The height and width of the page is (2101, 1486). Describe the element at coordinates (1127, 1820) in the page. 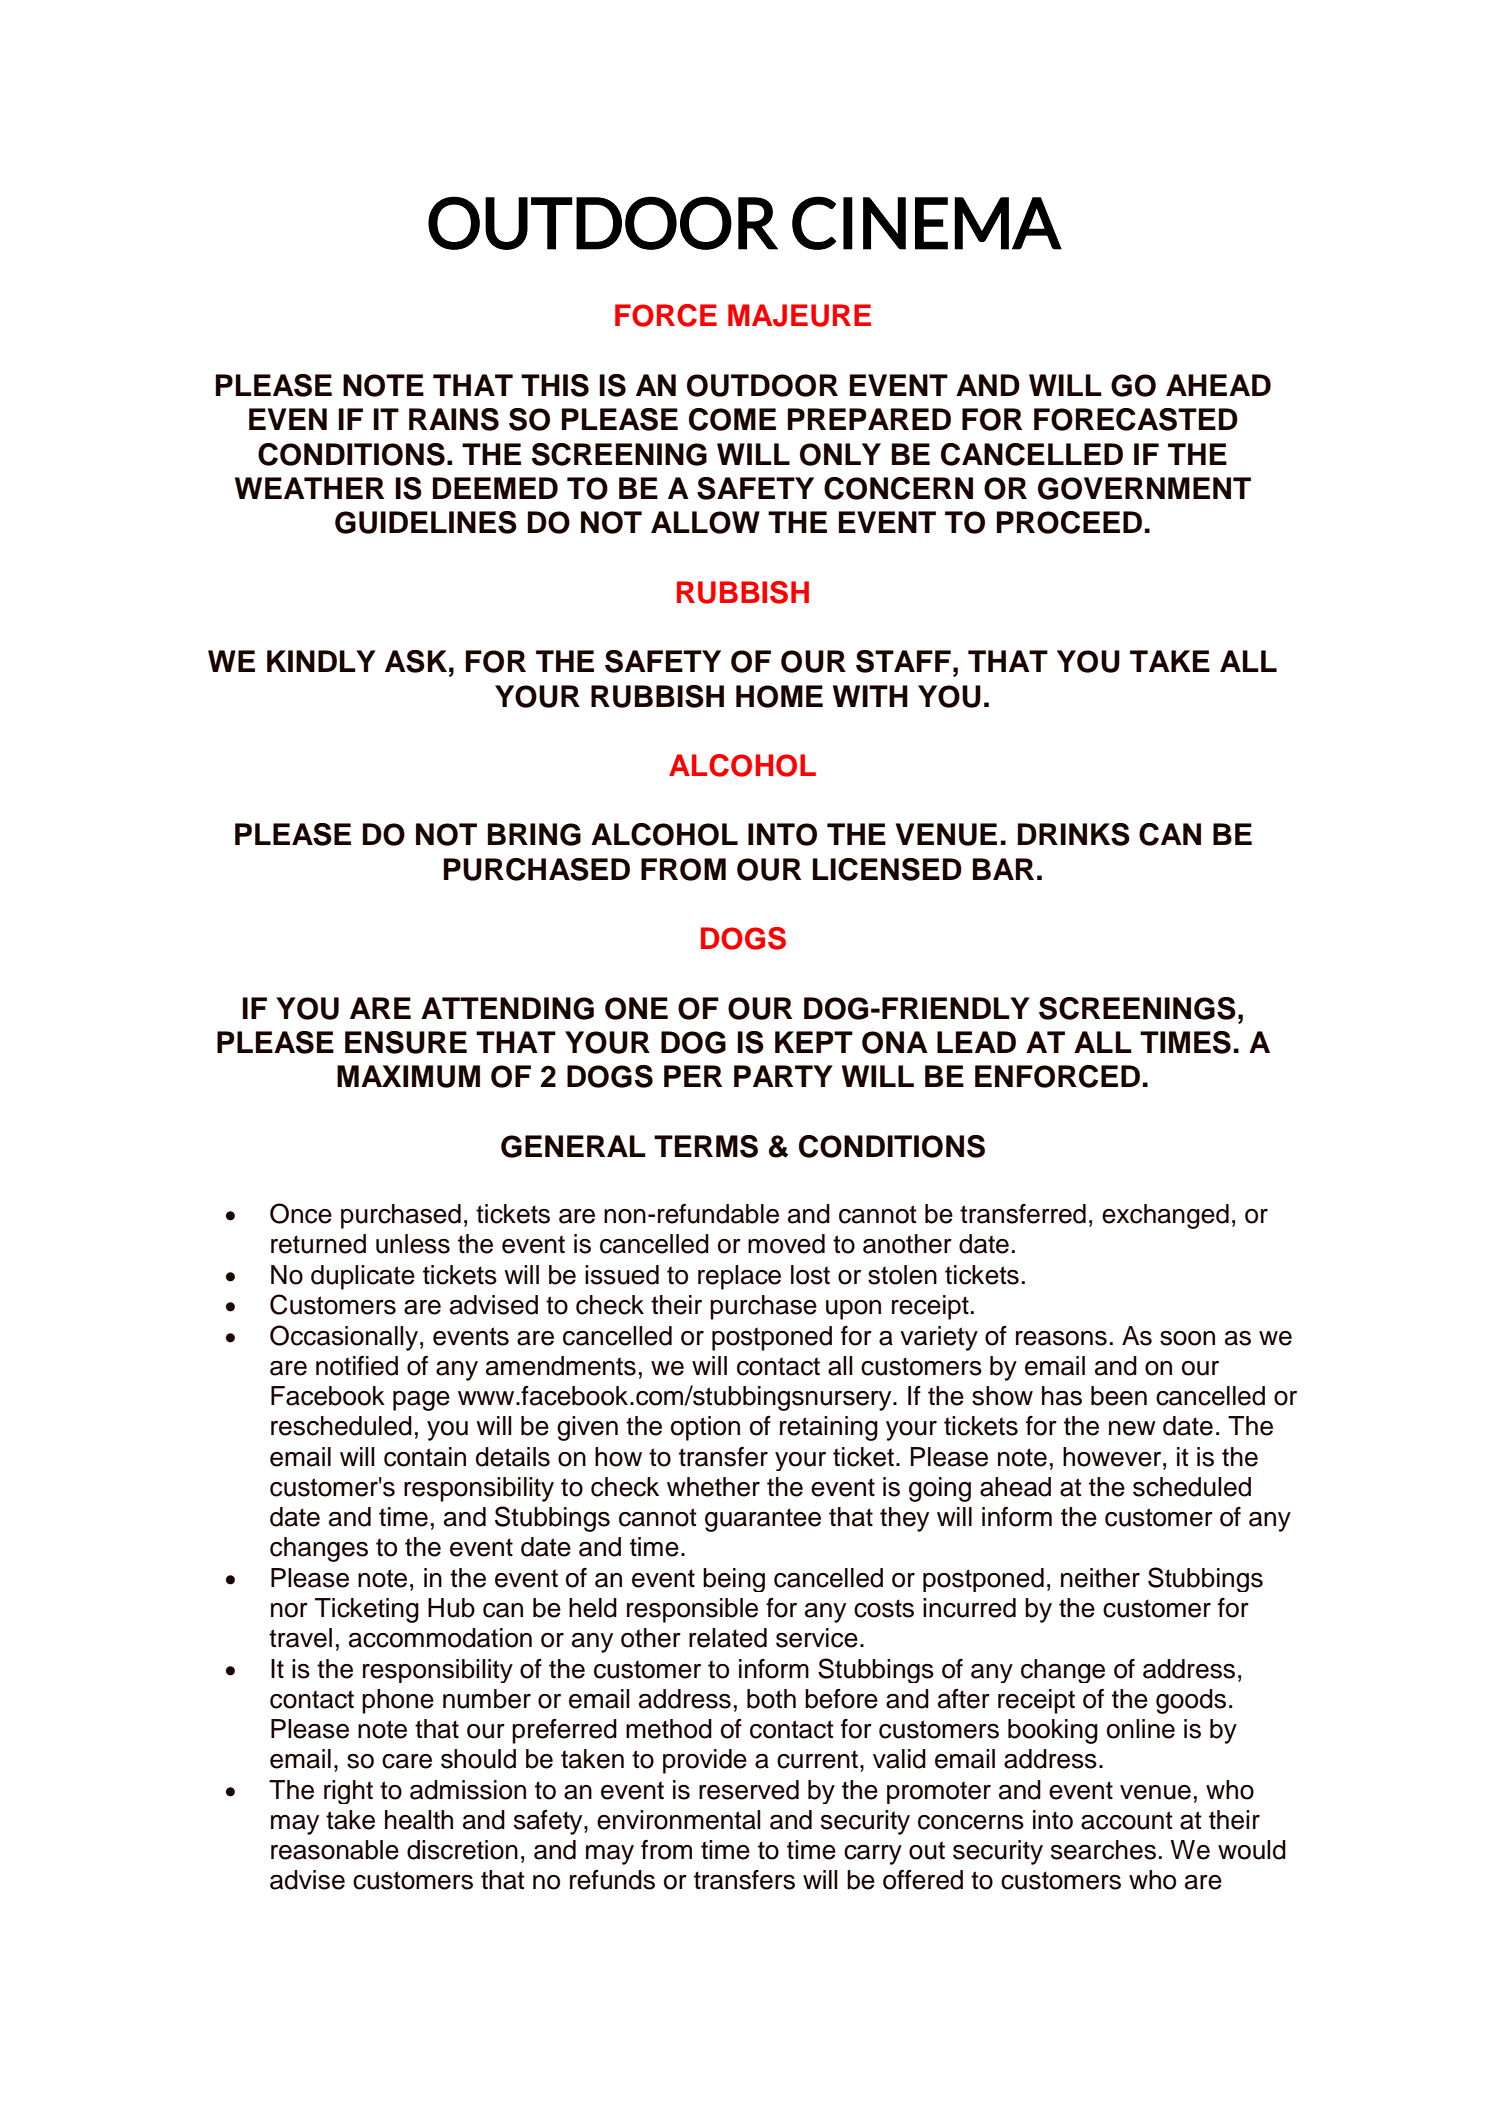

I see `account` at that location.
